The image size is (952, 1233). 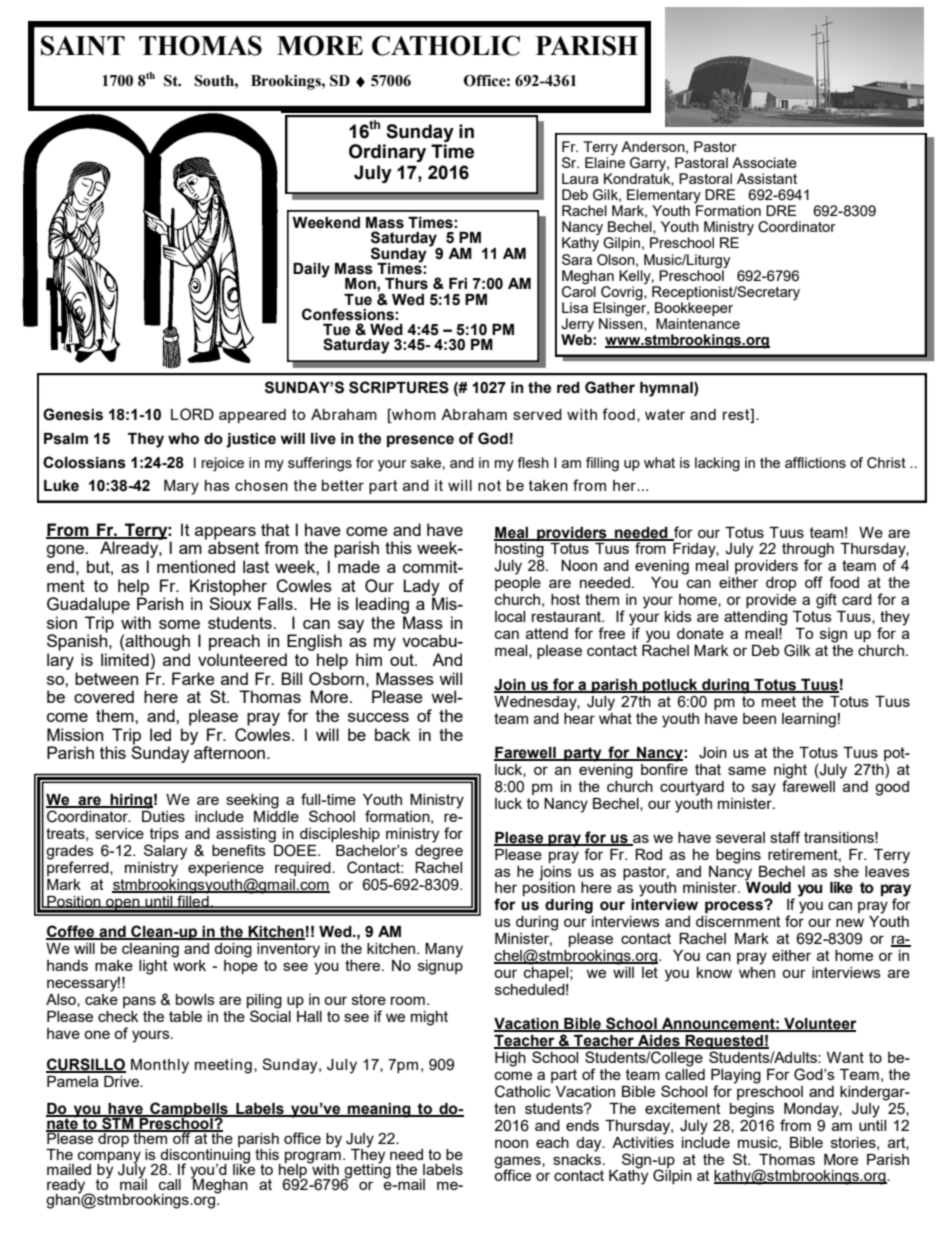 What do you see at coordinates (518, 1163) in the page?
I see `games` at bounding box center [518, 1163].
